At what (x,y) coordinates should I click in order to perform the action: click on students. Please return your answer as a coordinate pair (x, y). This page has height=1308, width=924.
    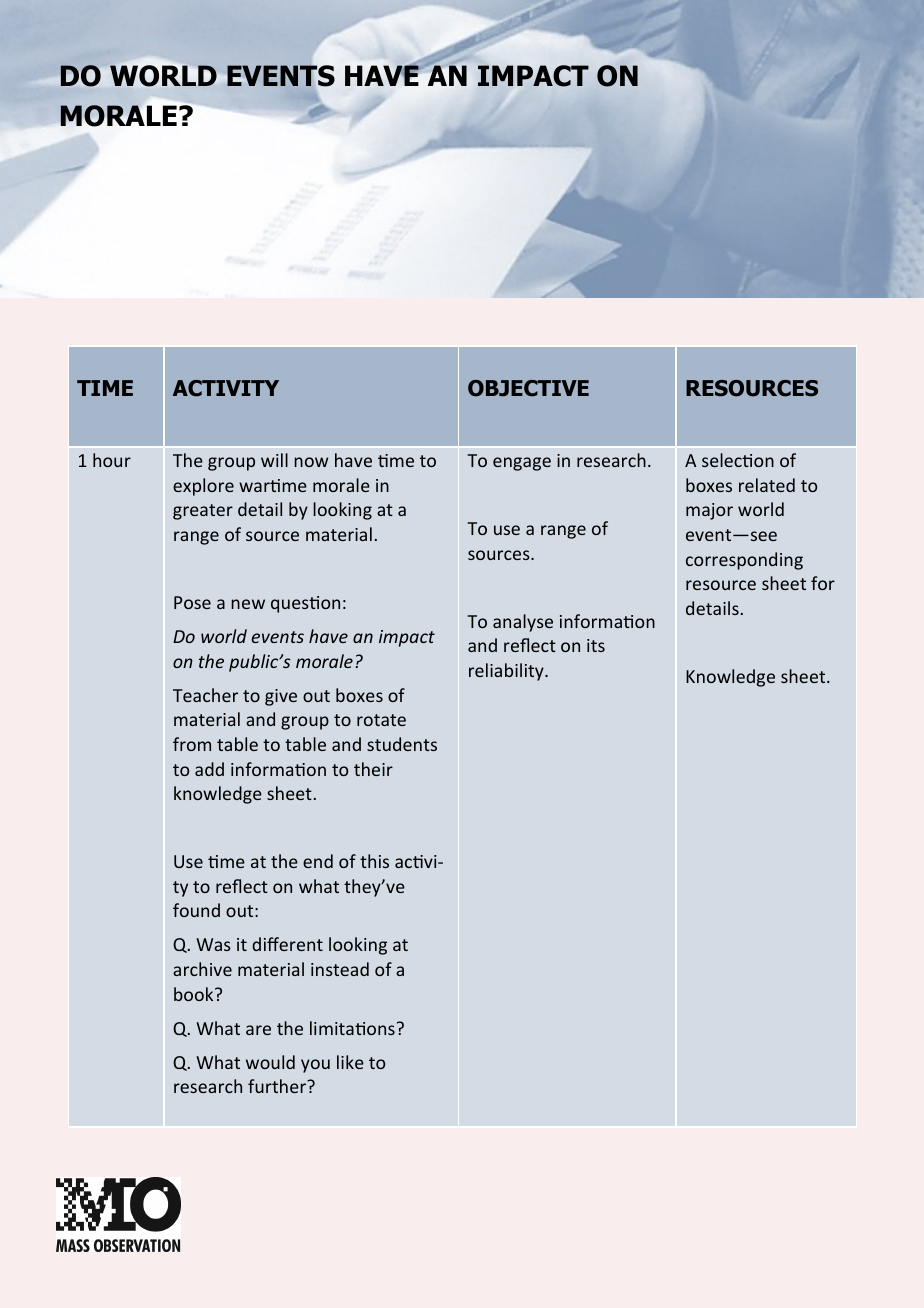
    Looking at the image, I should click on (402, 744).
